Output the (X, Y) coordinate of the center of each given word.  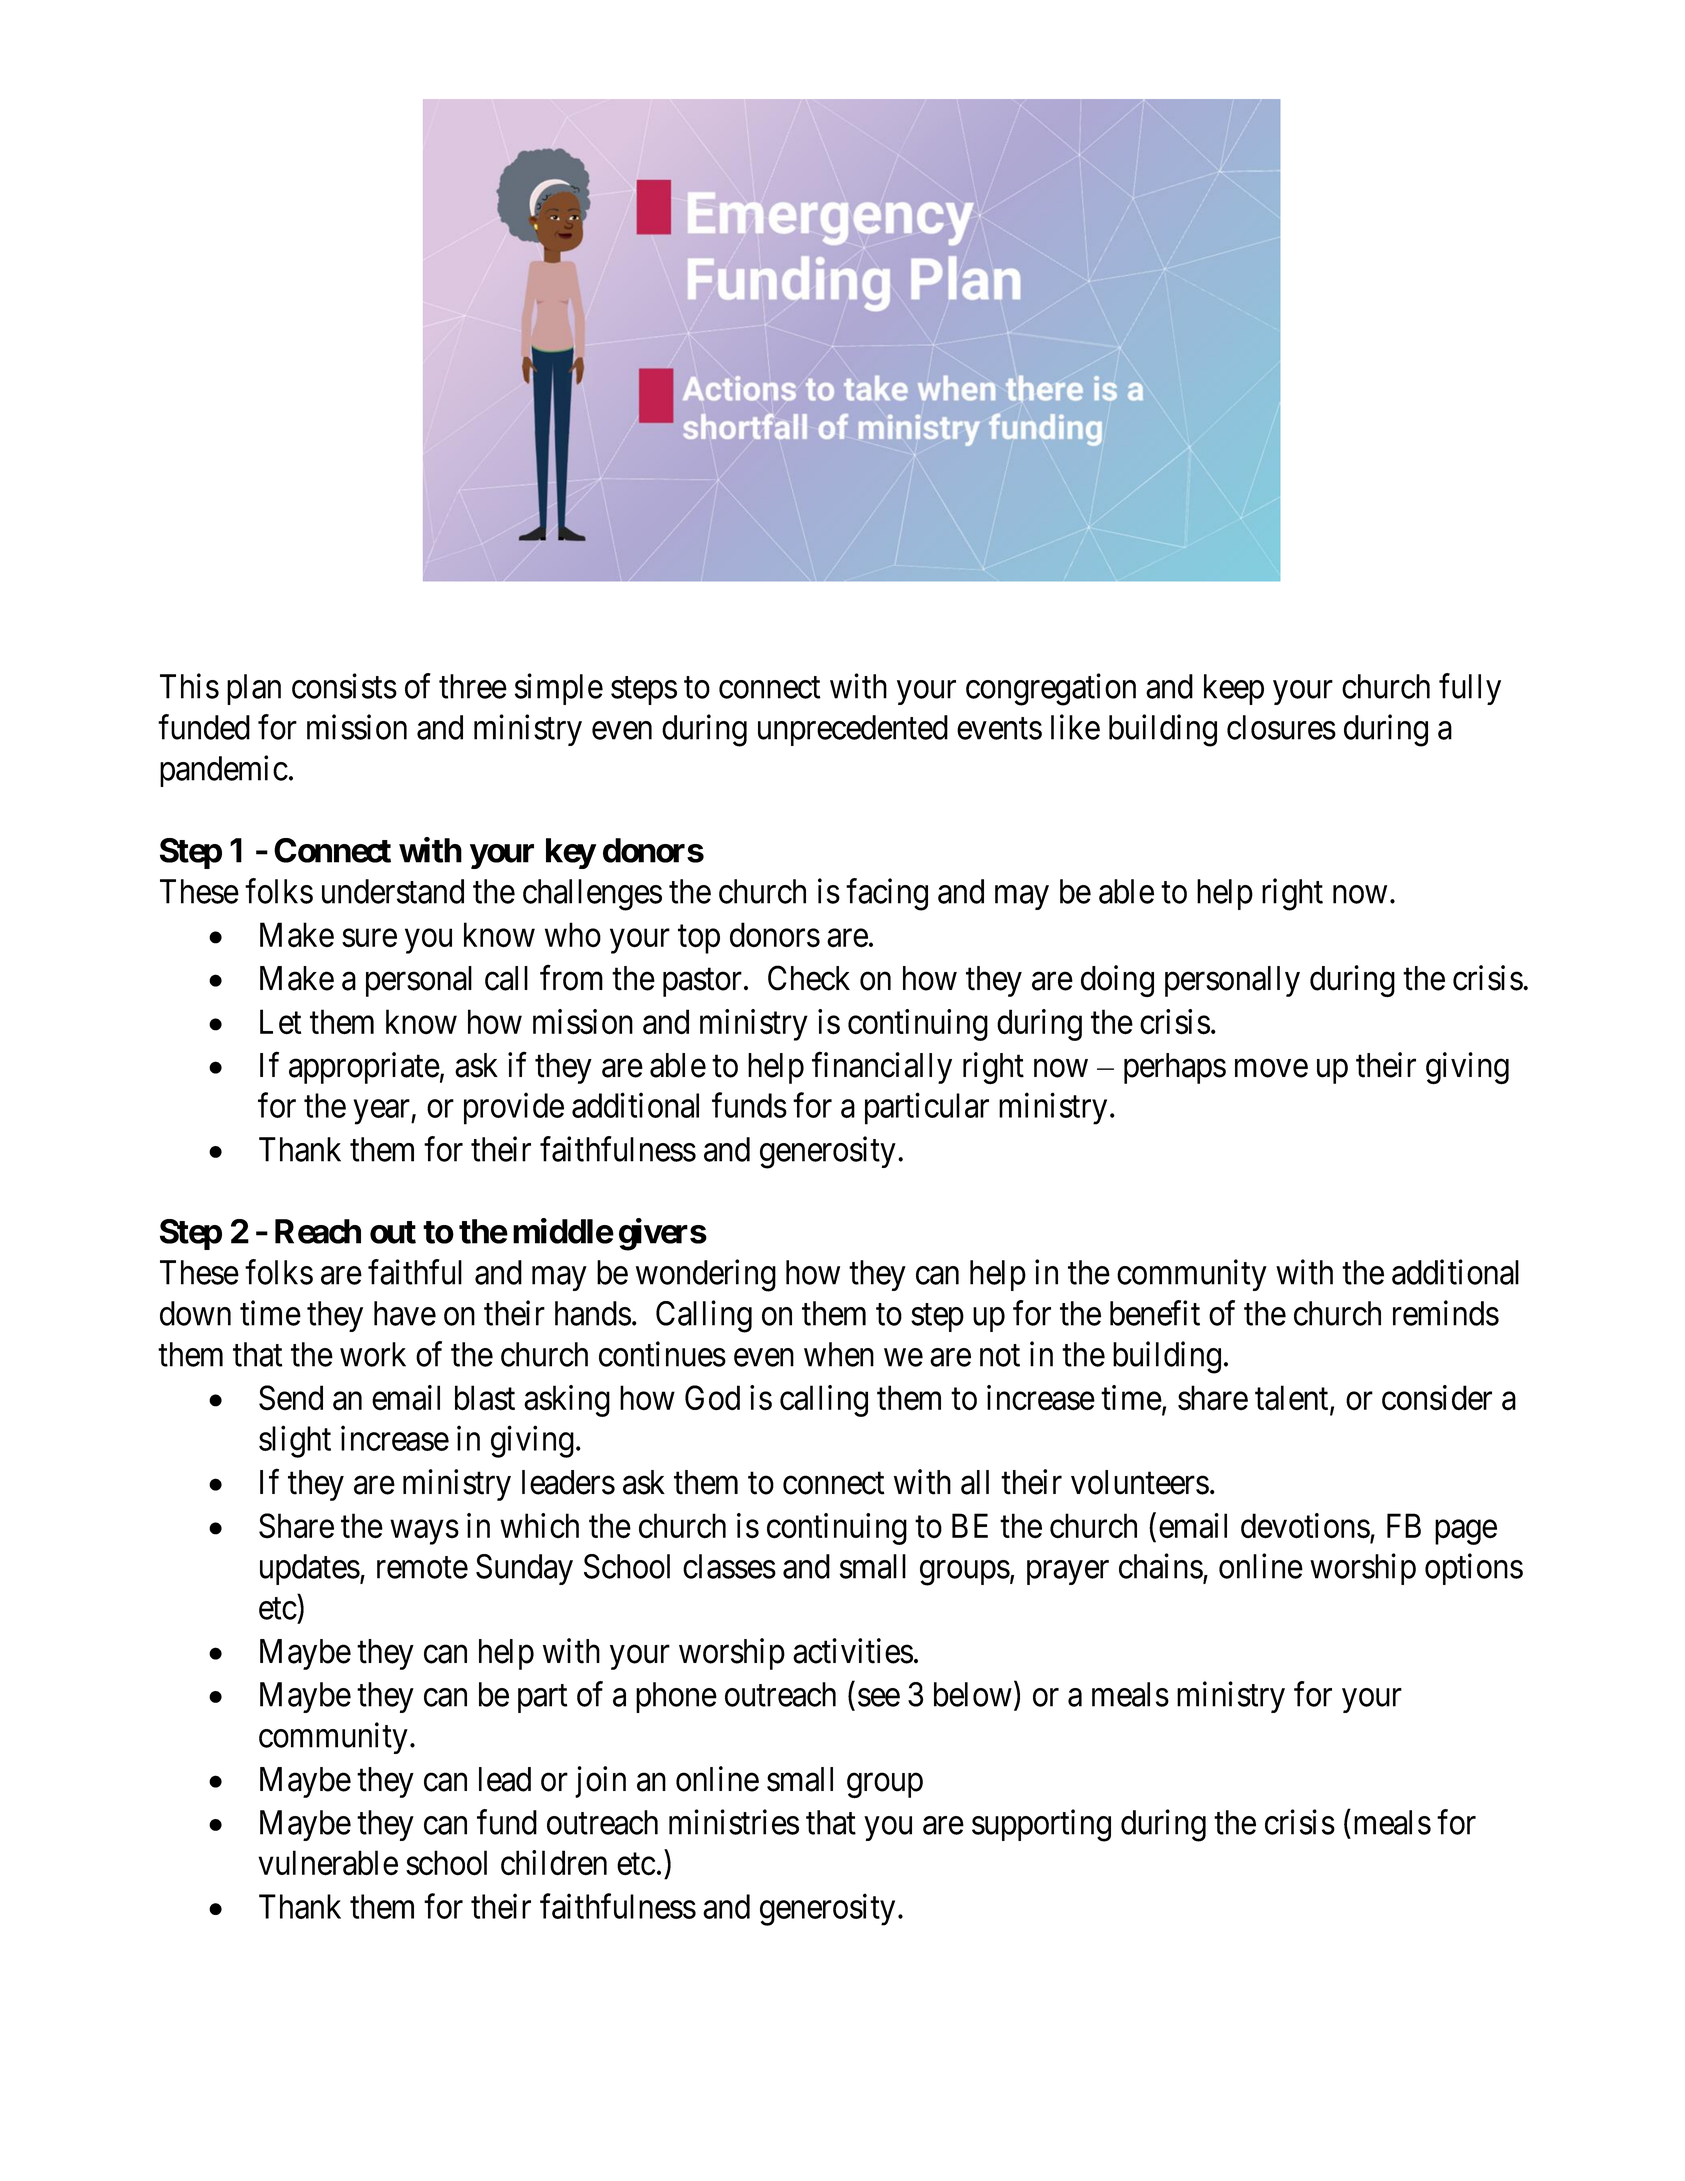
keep (1234, 689)
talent (1293, 1399)
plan (254, 689)
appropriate (364, 1068)
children (554, 1863)
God (712, 1398)
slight (295, 1442)
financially (882, 1068)
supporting (1041, 1825)
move (1271, 1068)
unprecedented (853, 730)
